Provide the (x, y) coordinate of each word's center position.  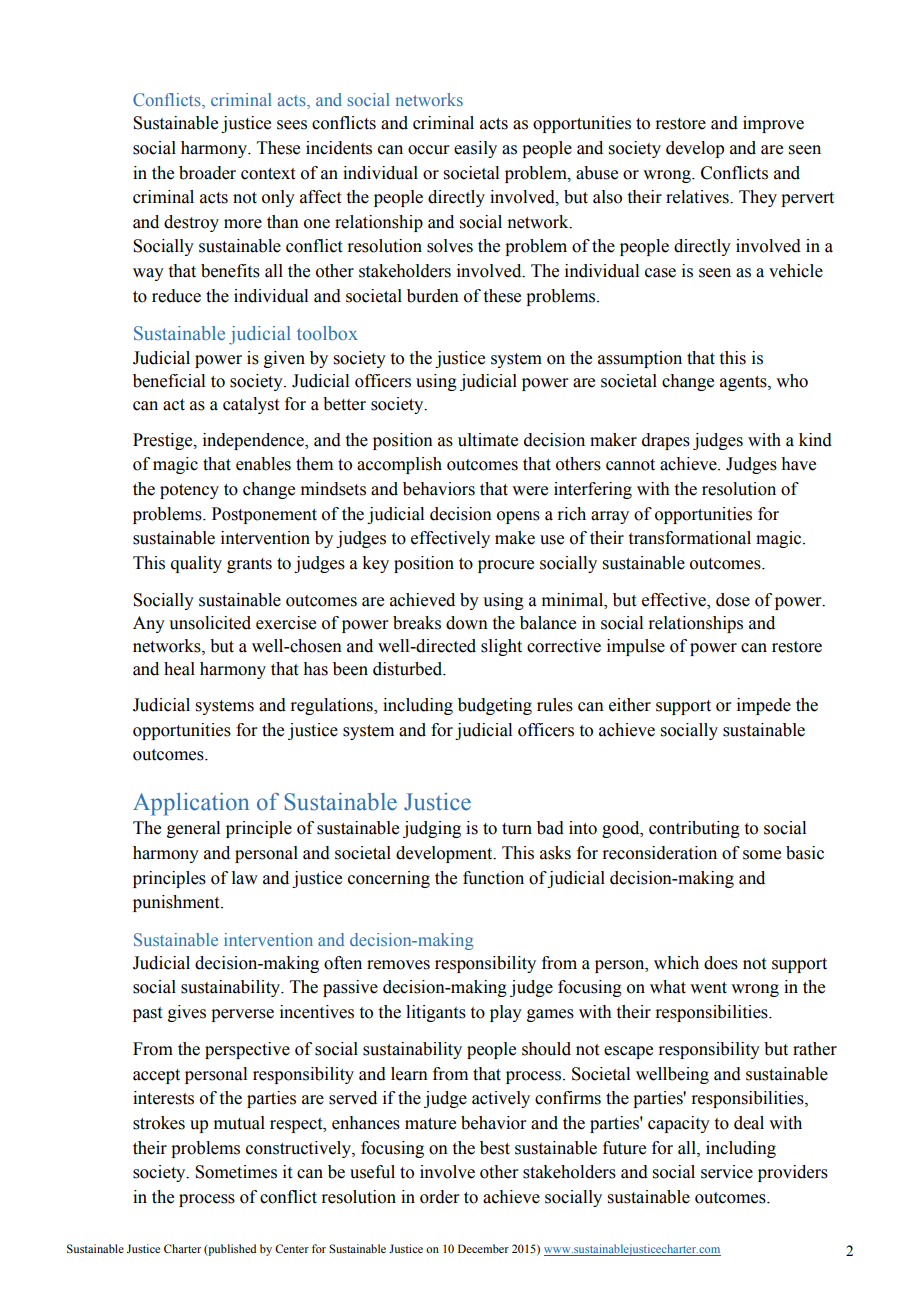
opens (518, 517)
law (245, 878)
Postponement (264, 515)
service (727, 1172)
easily (475, 149)
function (493, 878)
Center (292, 1248)
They (758, 198)
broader (207, 173)
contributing (694, 829)
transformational (690, 538)
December (483, 1248)
